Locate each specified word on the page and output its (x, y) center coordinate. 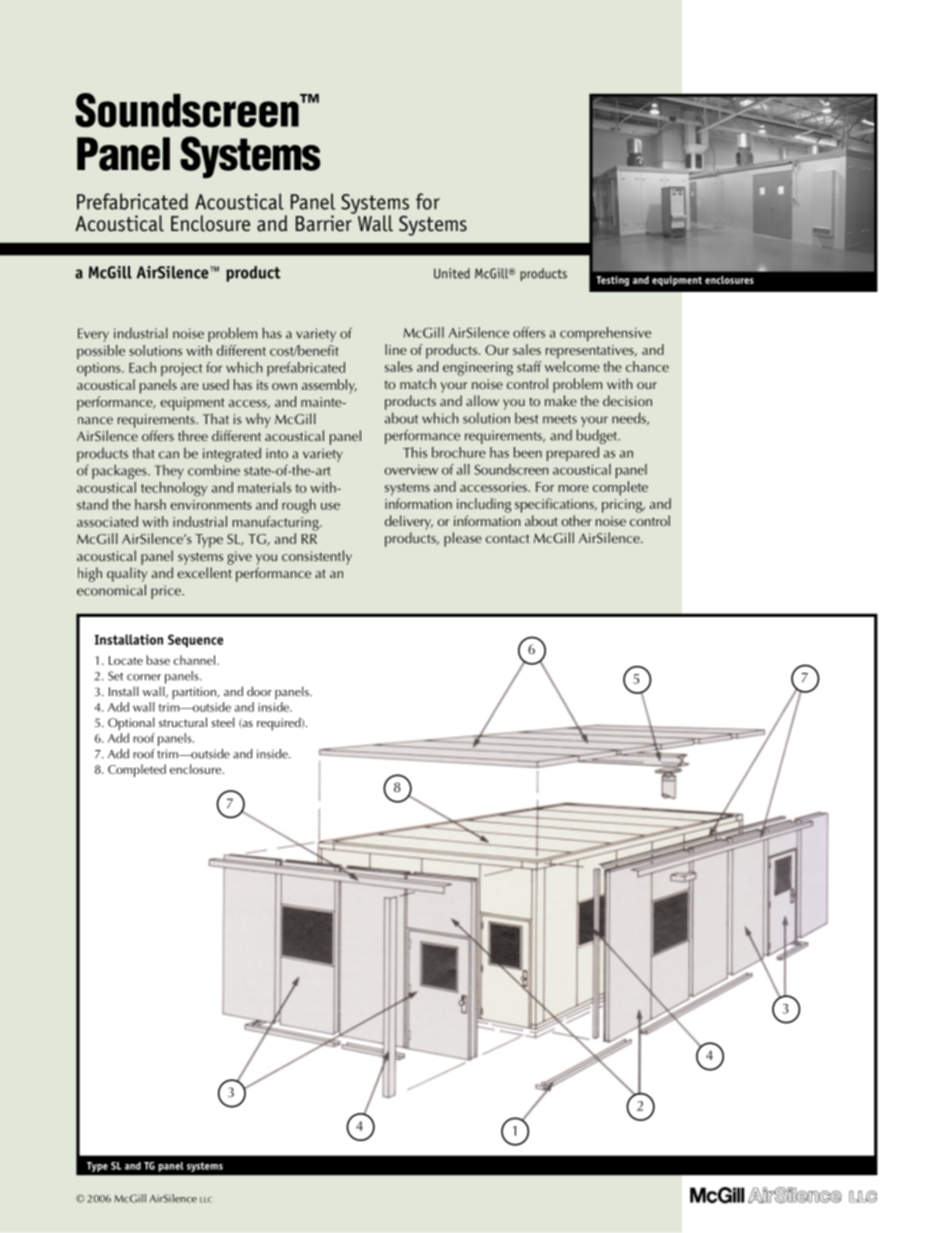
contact (507, 538)
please (463, 539)
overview (411, 470)
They (169, 472)
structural (183, 722)
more (574, 488)
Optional (131, 724)
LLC (206, 1200)
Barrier (325, 222)
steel (223, 722)
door (259, 691)
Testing (612, 281)
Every (93, 335)
